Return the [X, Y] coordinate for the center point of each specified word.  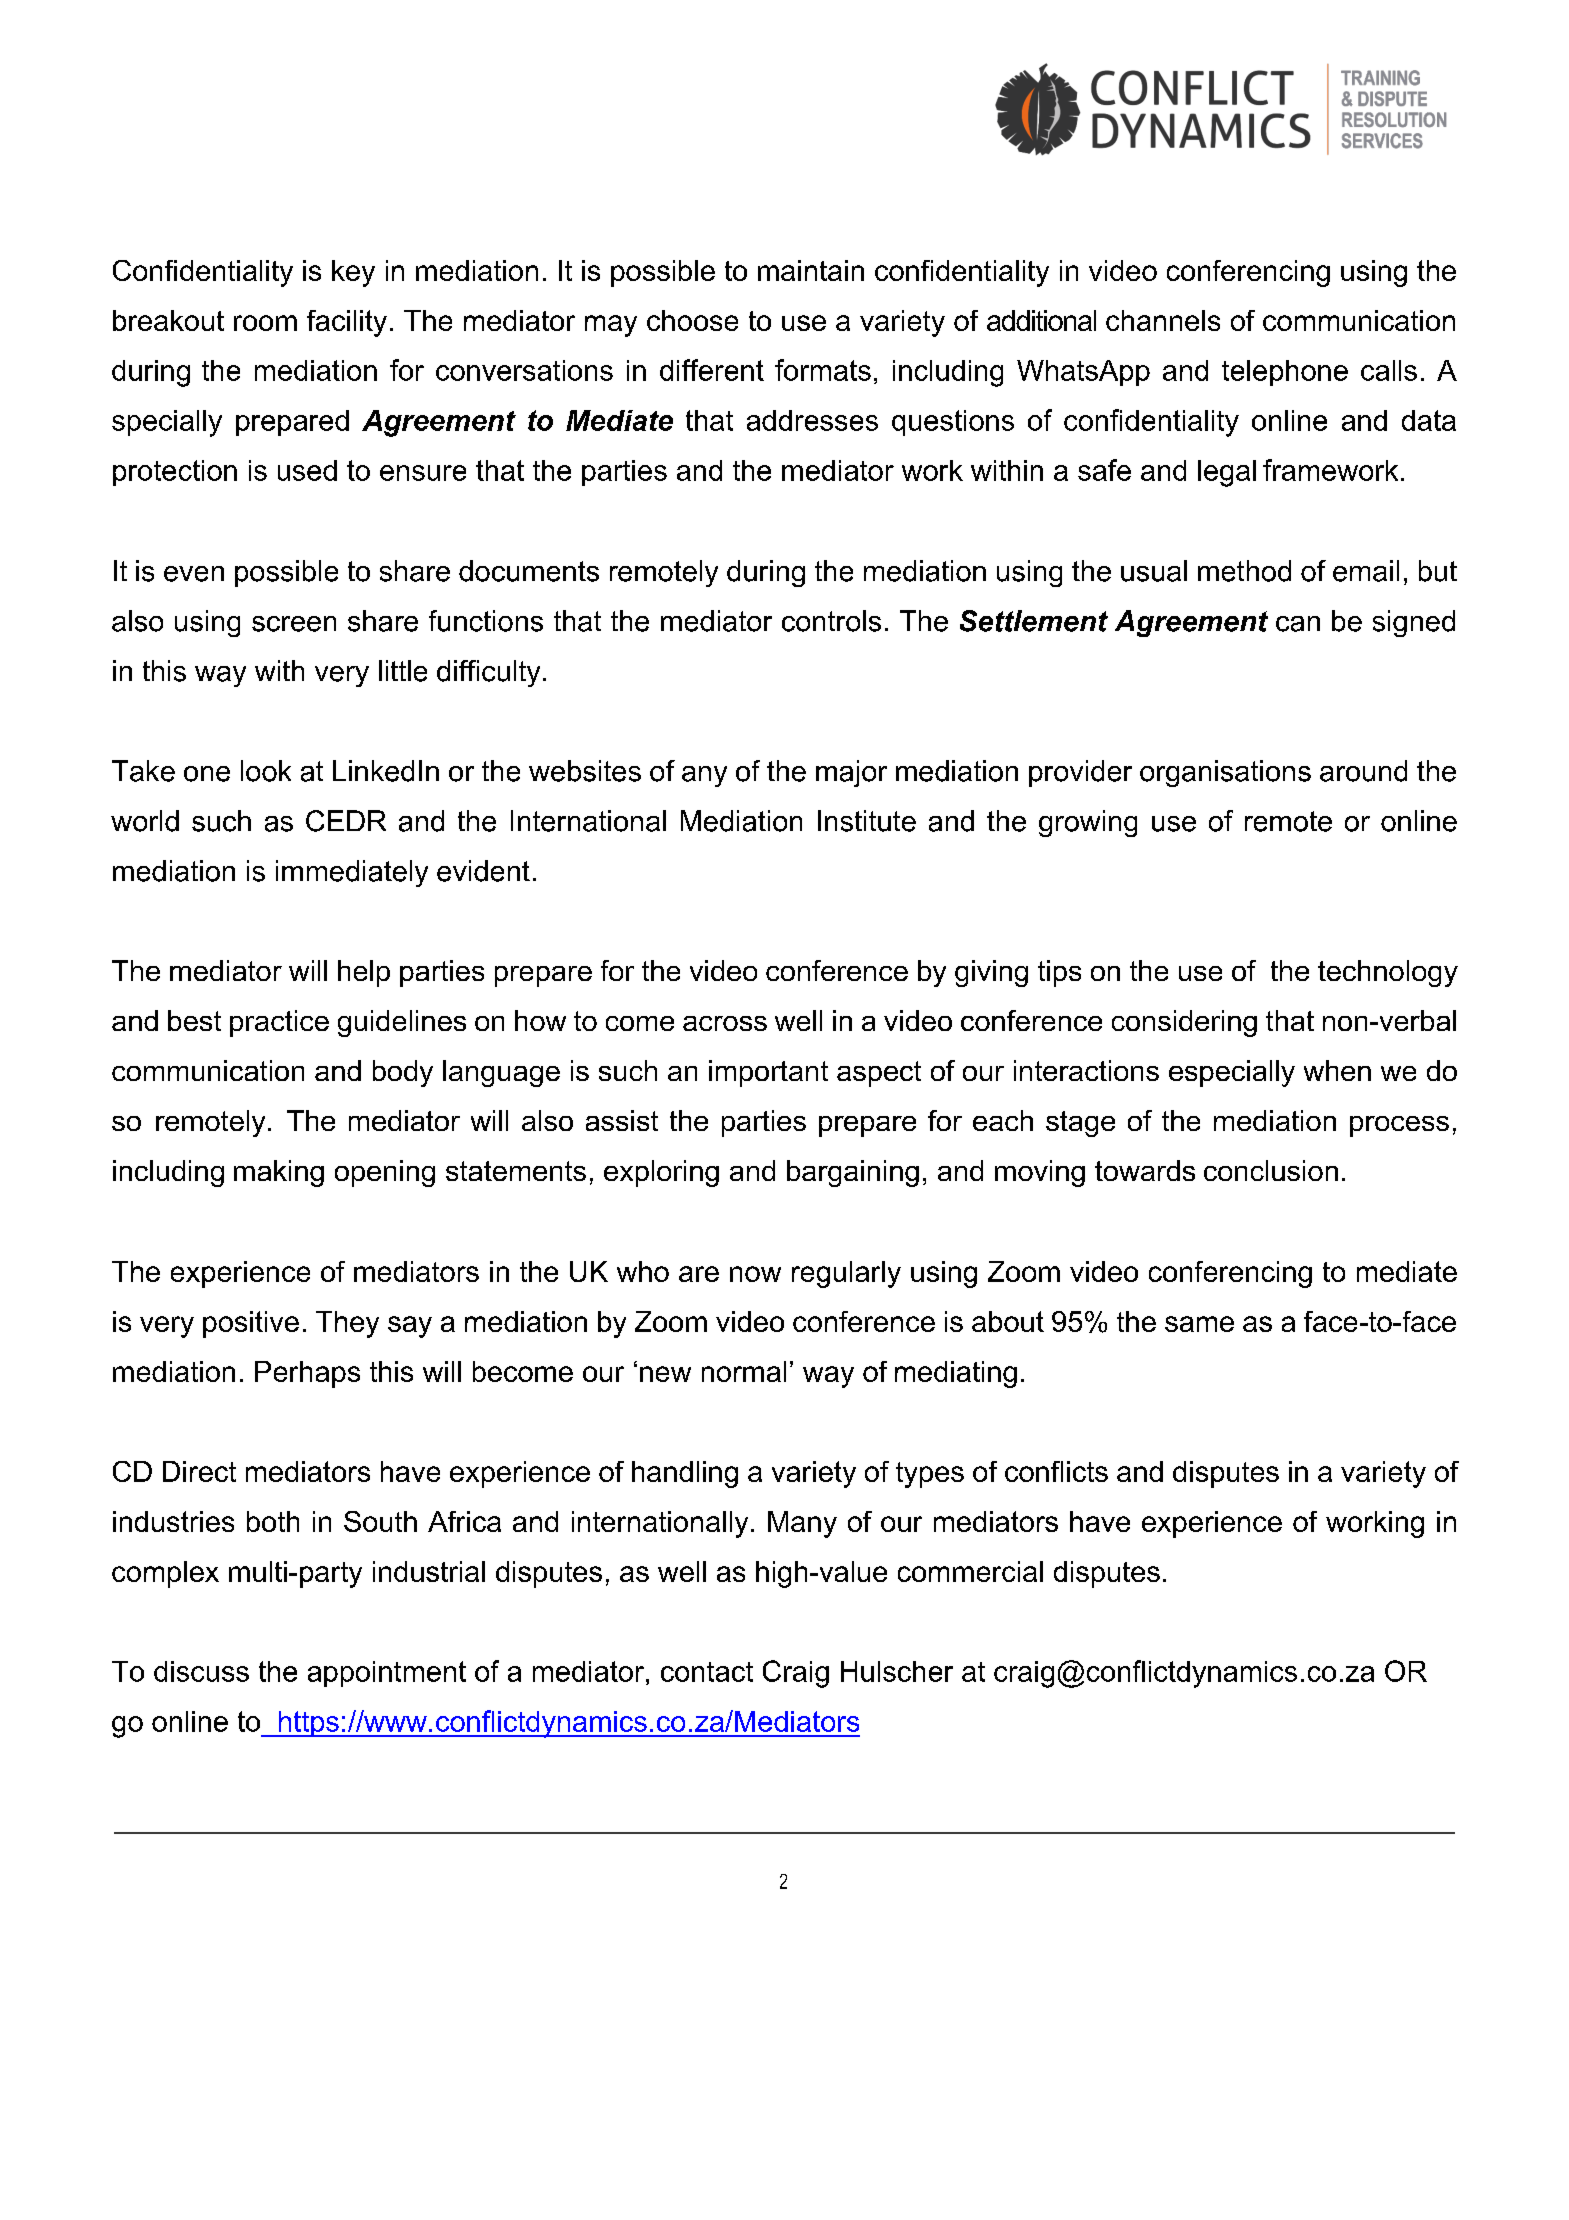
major [851, 773]
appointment [387, 1674]
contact [707, 1672]
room [265, 323]
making [279, 1173]
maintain [811, 270]
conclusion [1271, 1170]
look [266, 771]
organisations [1225, 773]
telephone [1285, 373]
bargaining [853, 1173]
